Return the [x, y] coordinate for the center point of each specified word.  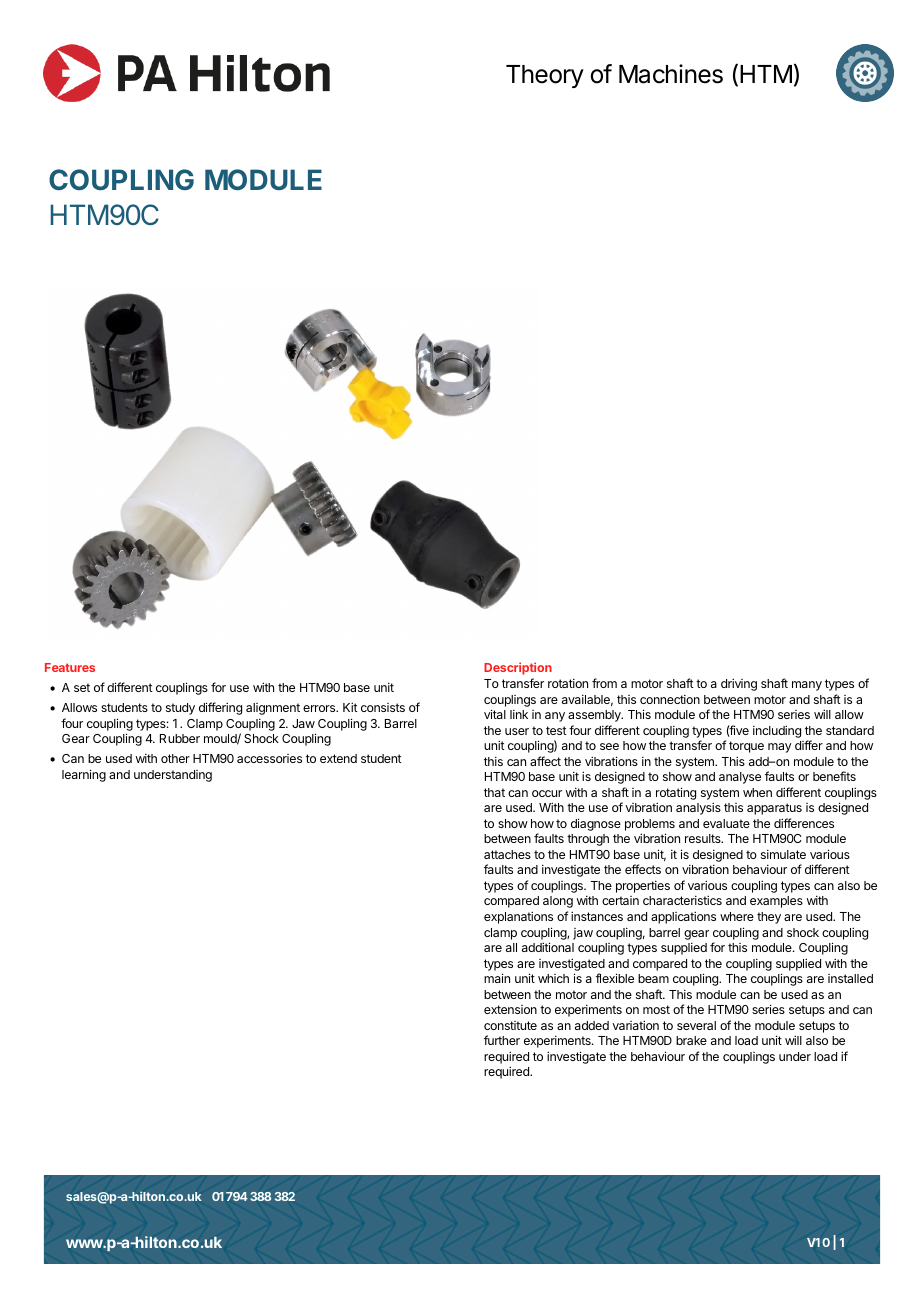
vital [495, 714]
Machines [671, 74]
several [696, 1025]
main [497, 978]
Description [518, 668]
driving [739, 684]
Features [70, 667]
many [807, 686]
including [777, 731]
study [180, 709]
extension [510, 1009]
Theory [545, 76]
